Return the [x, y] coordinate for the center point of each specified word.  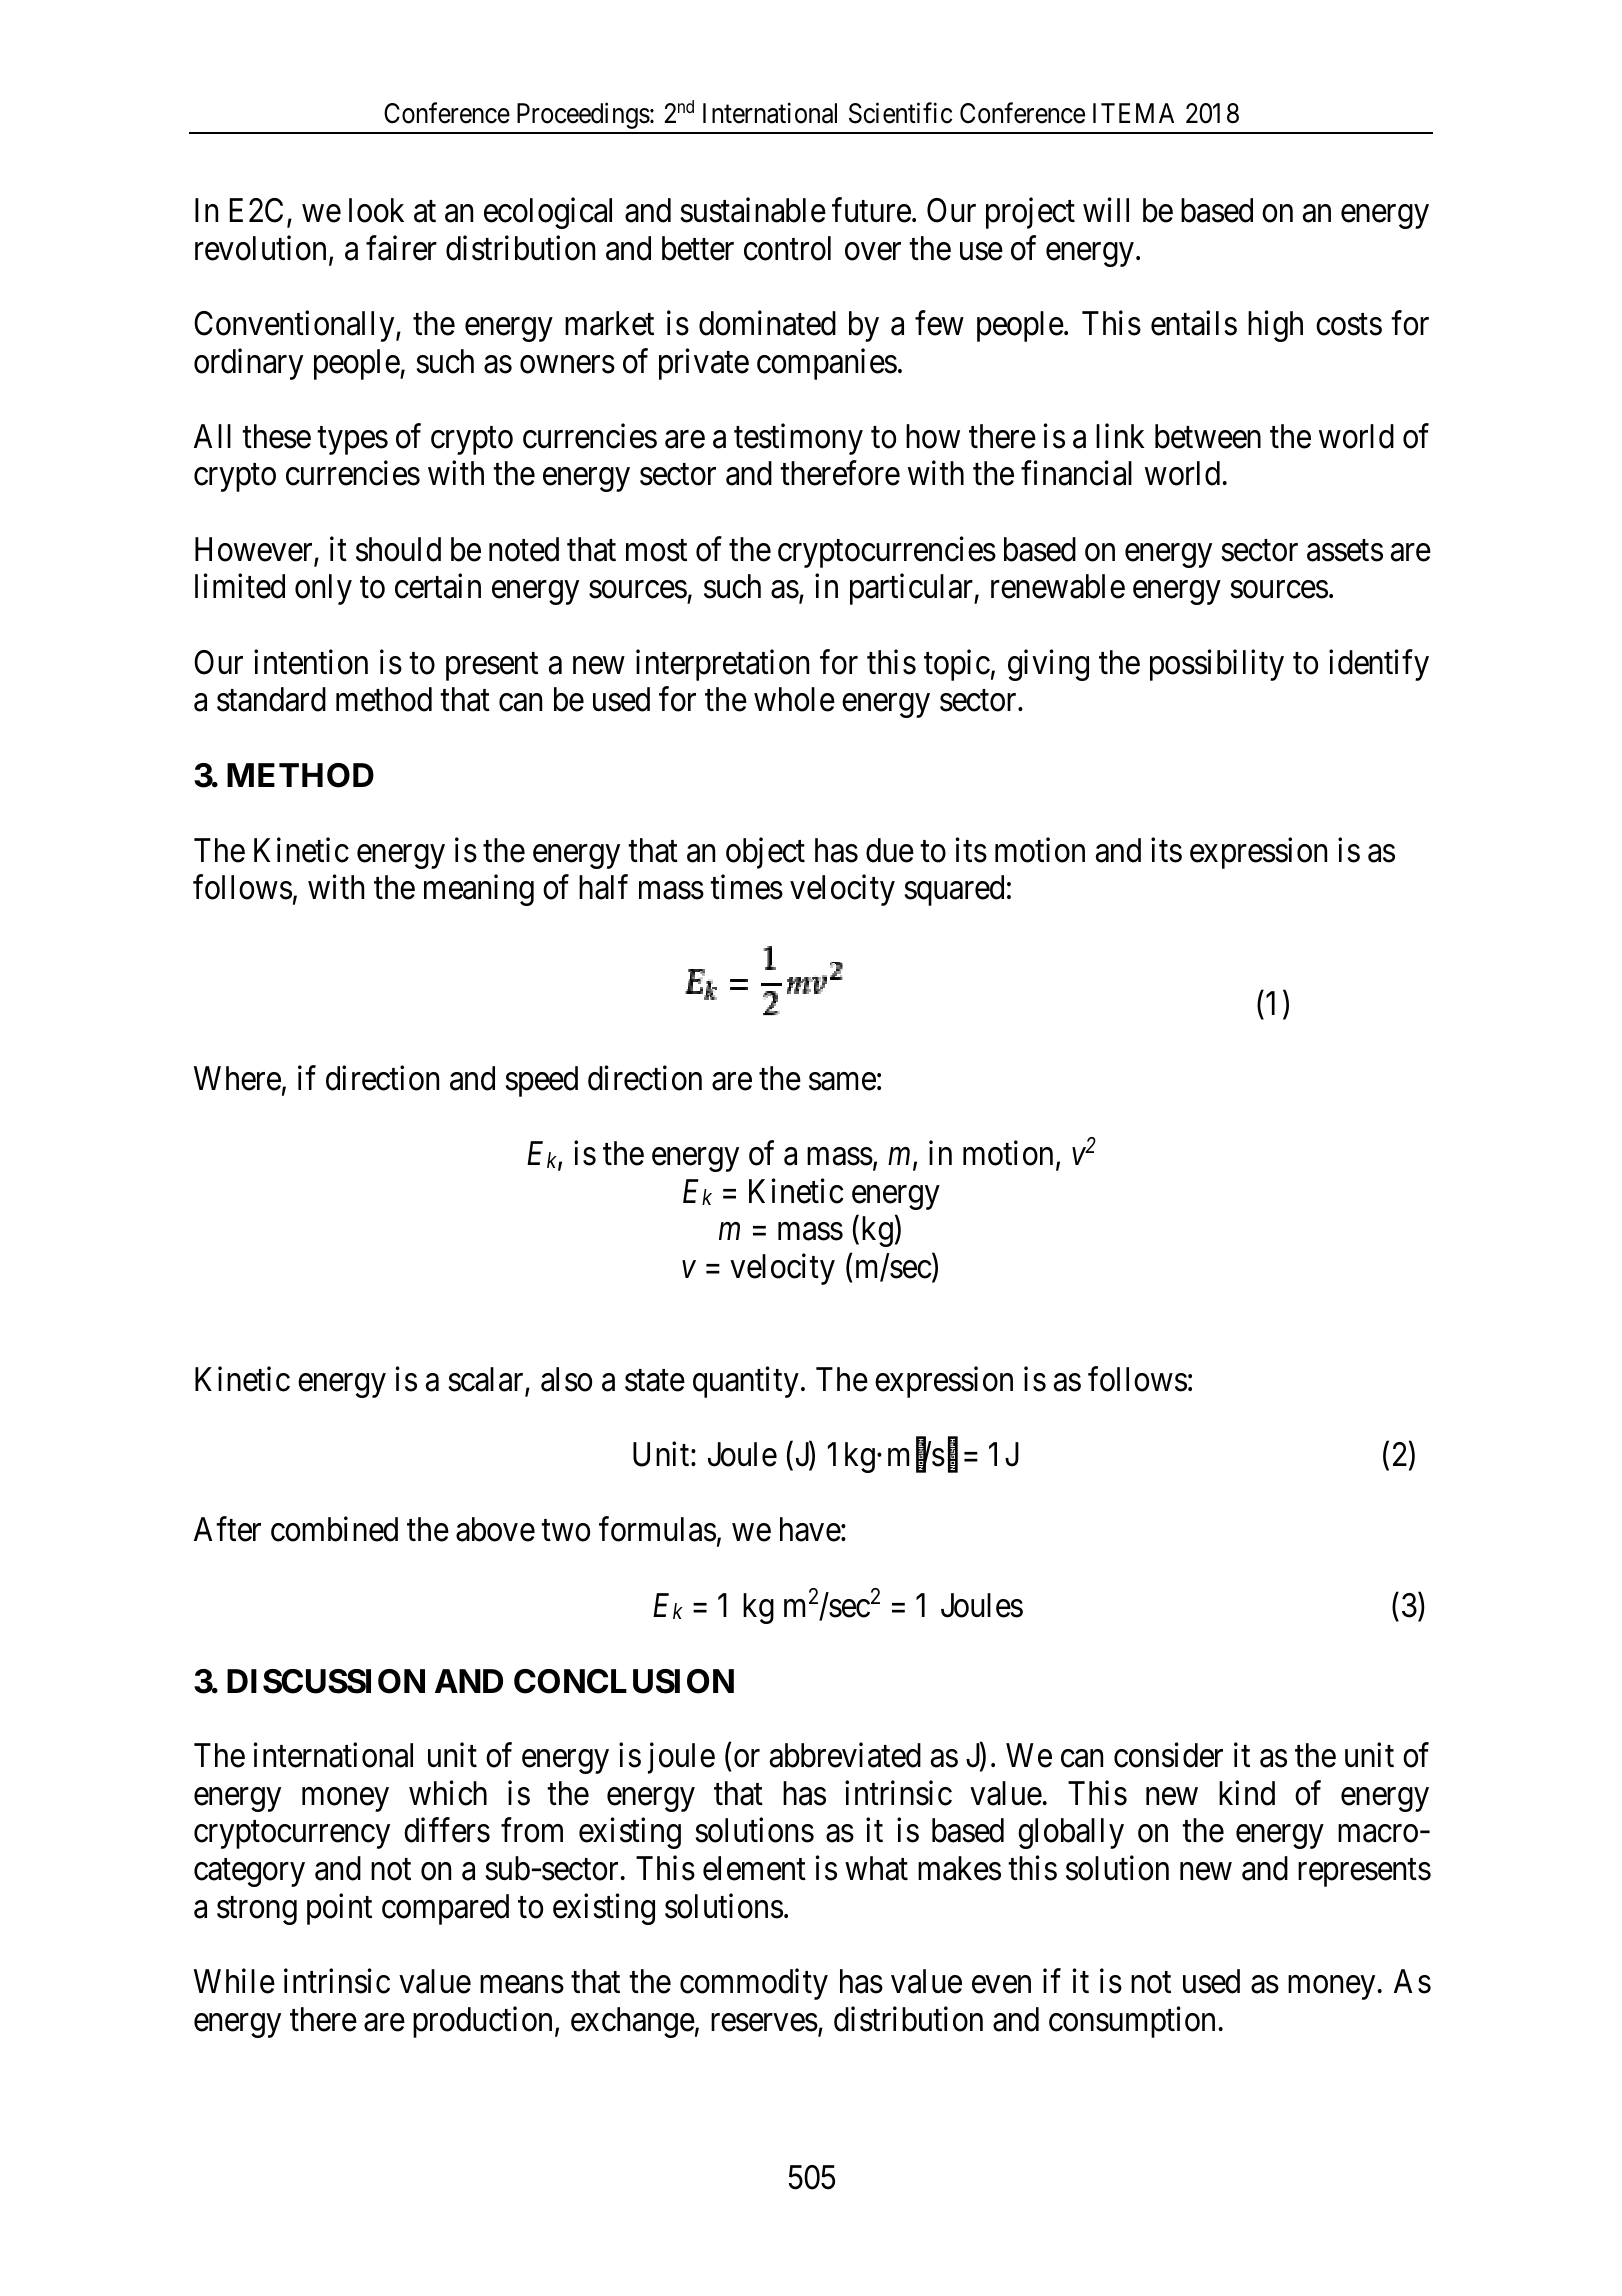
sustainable [753, 210]
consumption [1132, 2022]
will [1106, 210]
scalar [487, 1380]
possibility [1217, 665]
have [810, 1529]
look [376, 210]
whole [794, 699]
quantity [746, 1382]
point [339, 1909]
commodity [754, 1984]
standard [271, 699]
